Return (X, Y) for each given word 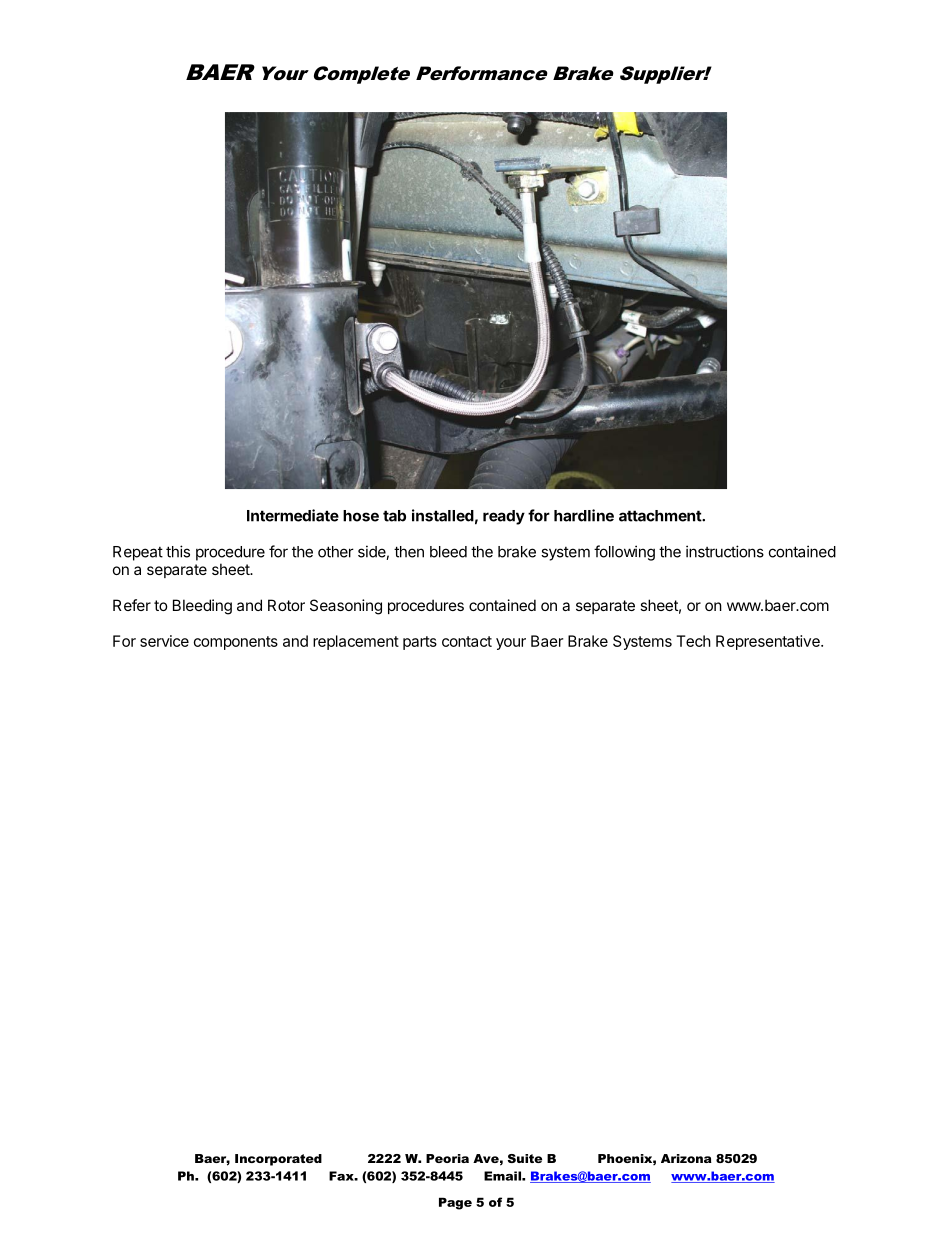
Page (455, 1203)
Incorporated (278, 1160)
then (409, 552)
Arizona (686, 1158)
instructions (725, 551)
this (178, 551)
